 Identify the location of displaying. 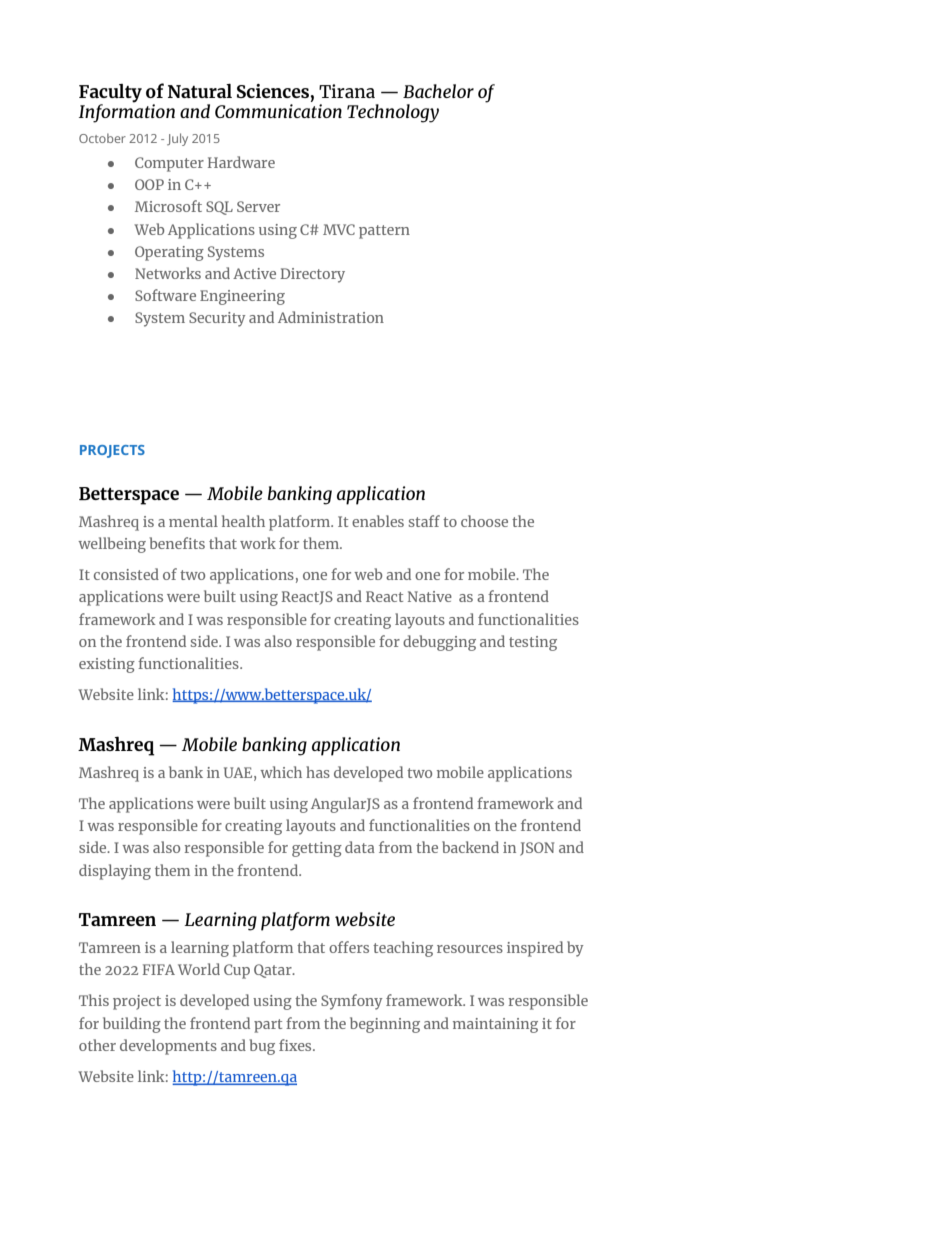
(115, 872).
